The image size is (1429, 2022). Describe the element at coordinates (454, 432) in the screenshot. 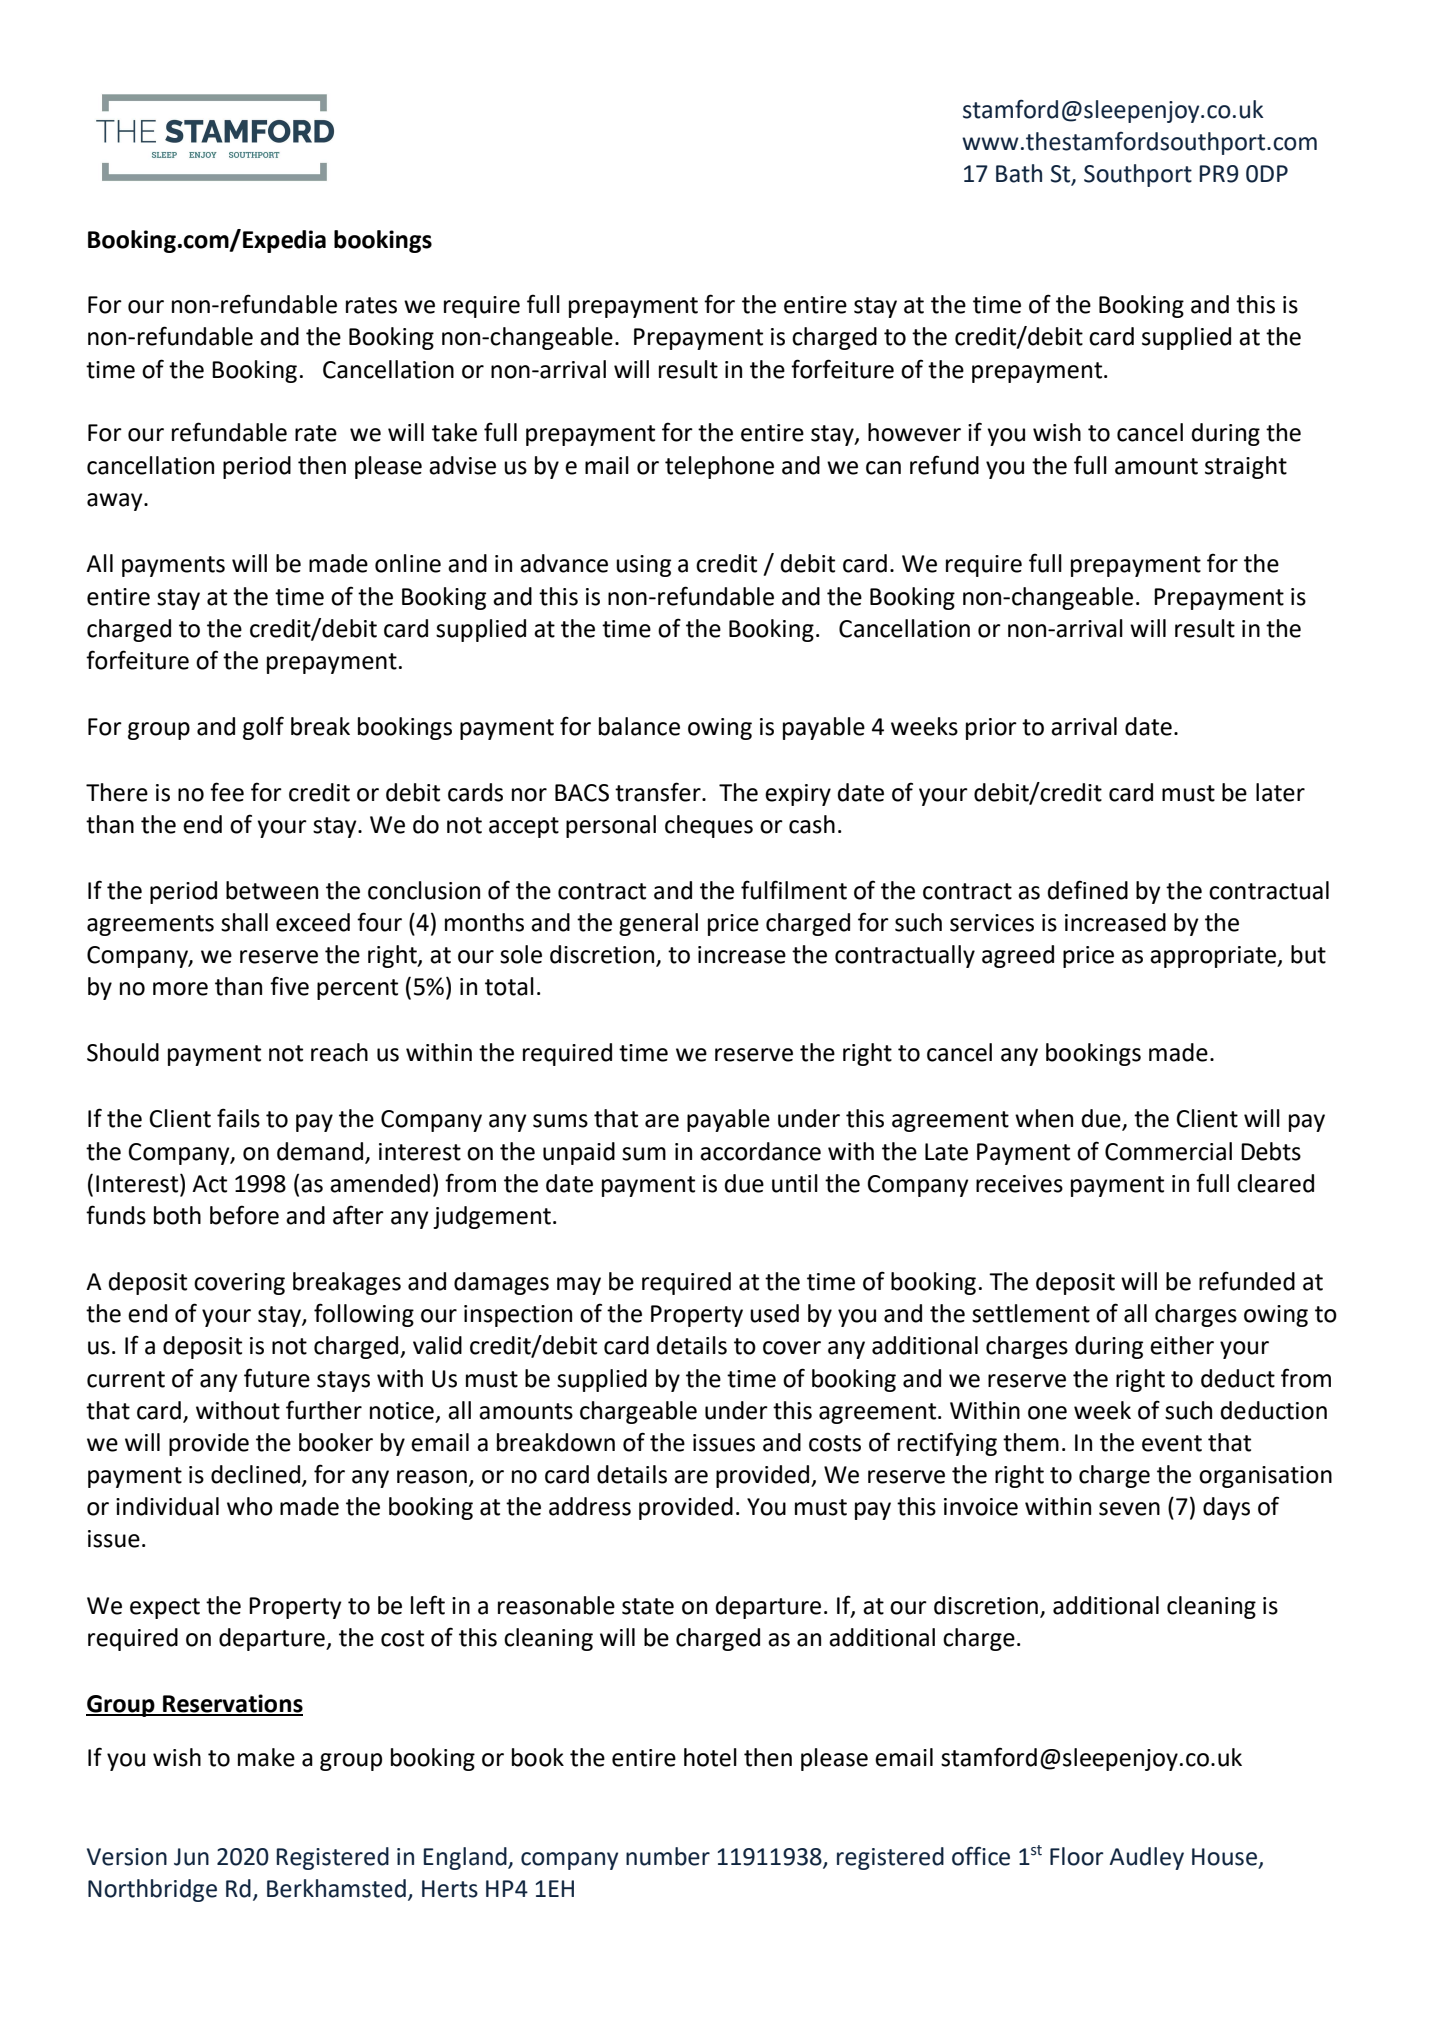

I see `take` at that location.
